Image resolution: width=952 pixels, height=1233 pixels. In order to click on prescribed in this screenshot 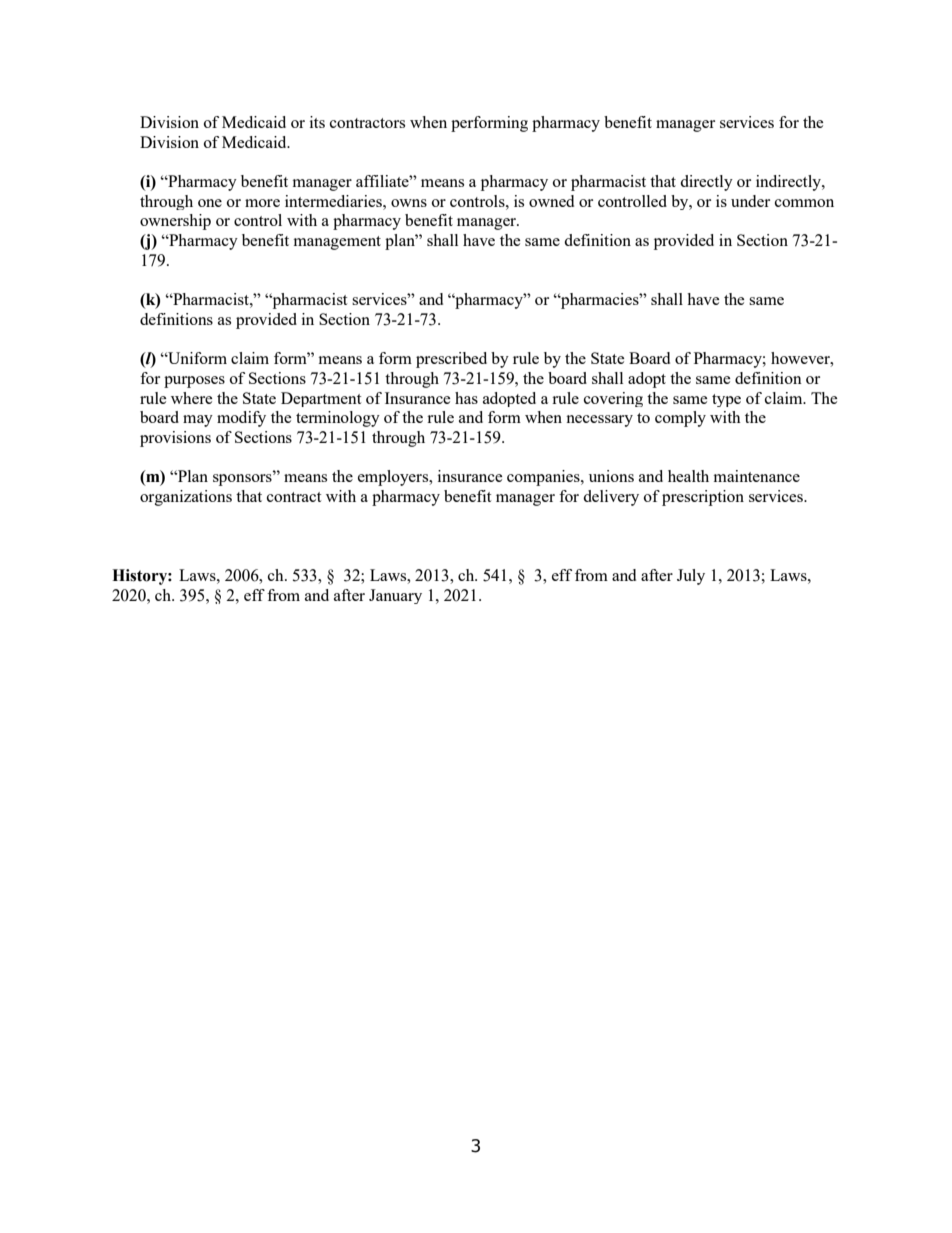, I will do `click(451, 360)`.
